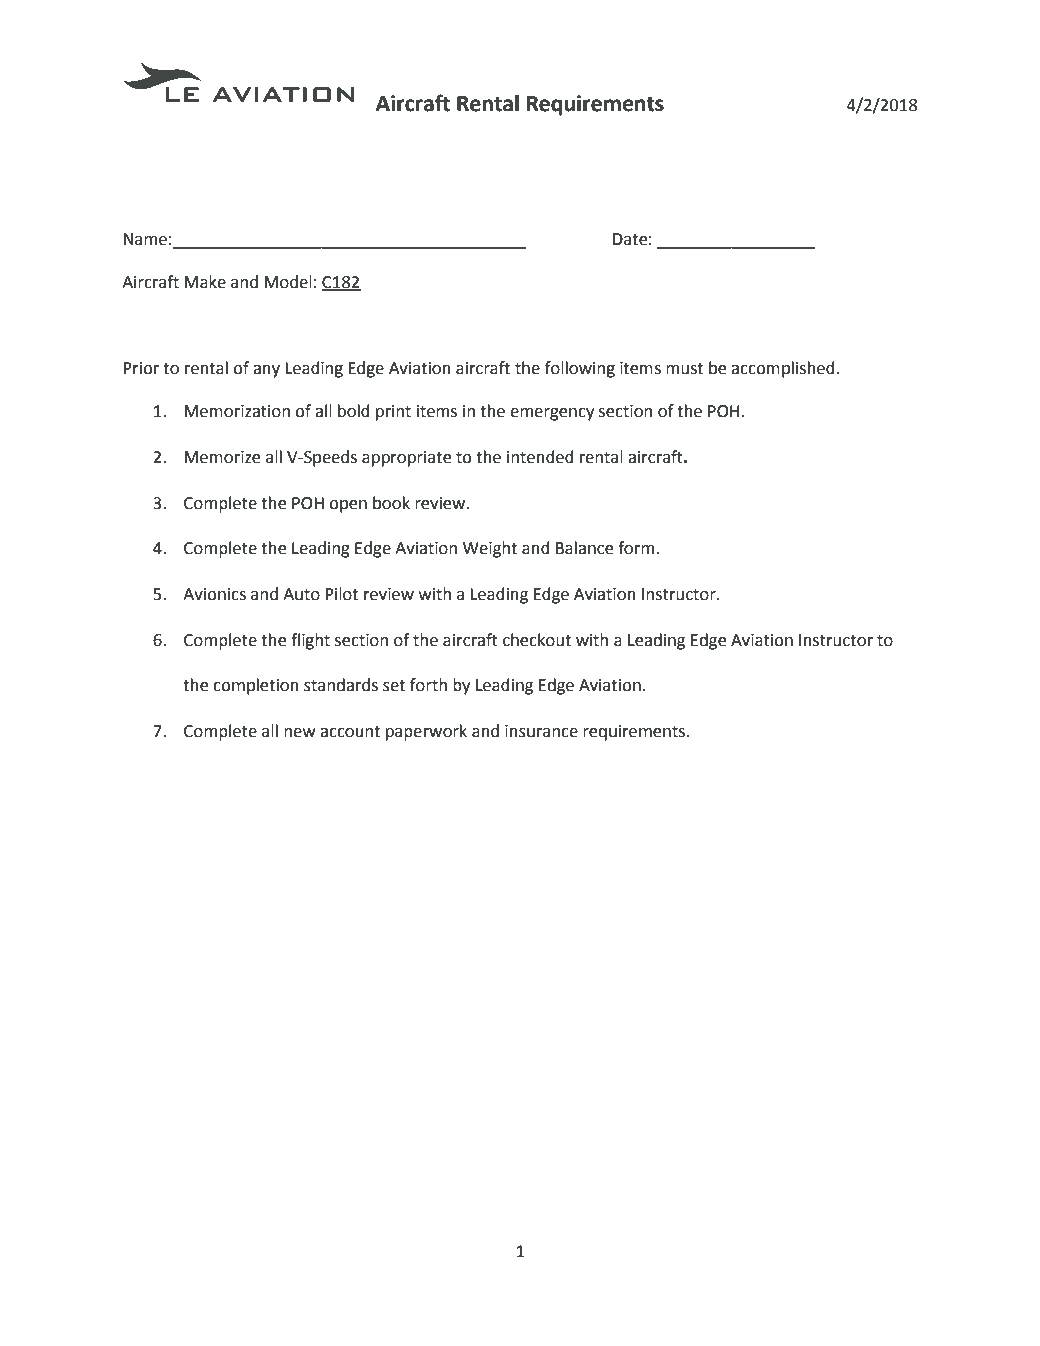 The width and height of the page is (1040, 1346). What do you see at coordinates (490, 549) in the page?
I see `Weight` at bounding box center [490, 549].
